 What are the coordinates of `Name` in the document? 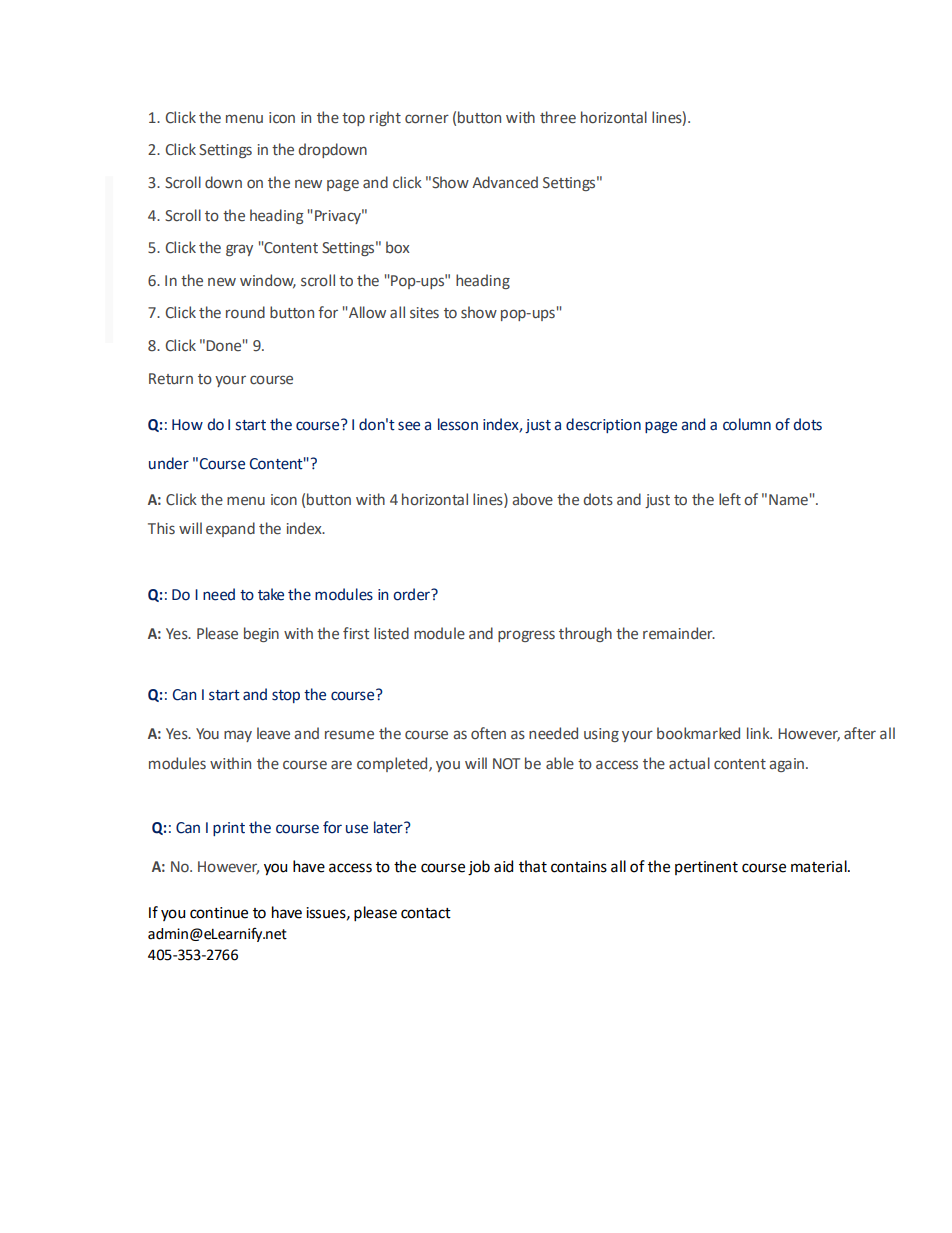 It's located at (788, 500).
